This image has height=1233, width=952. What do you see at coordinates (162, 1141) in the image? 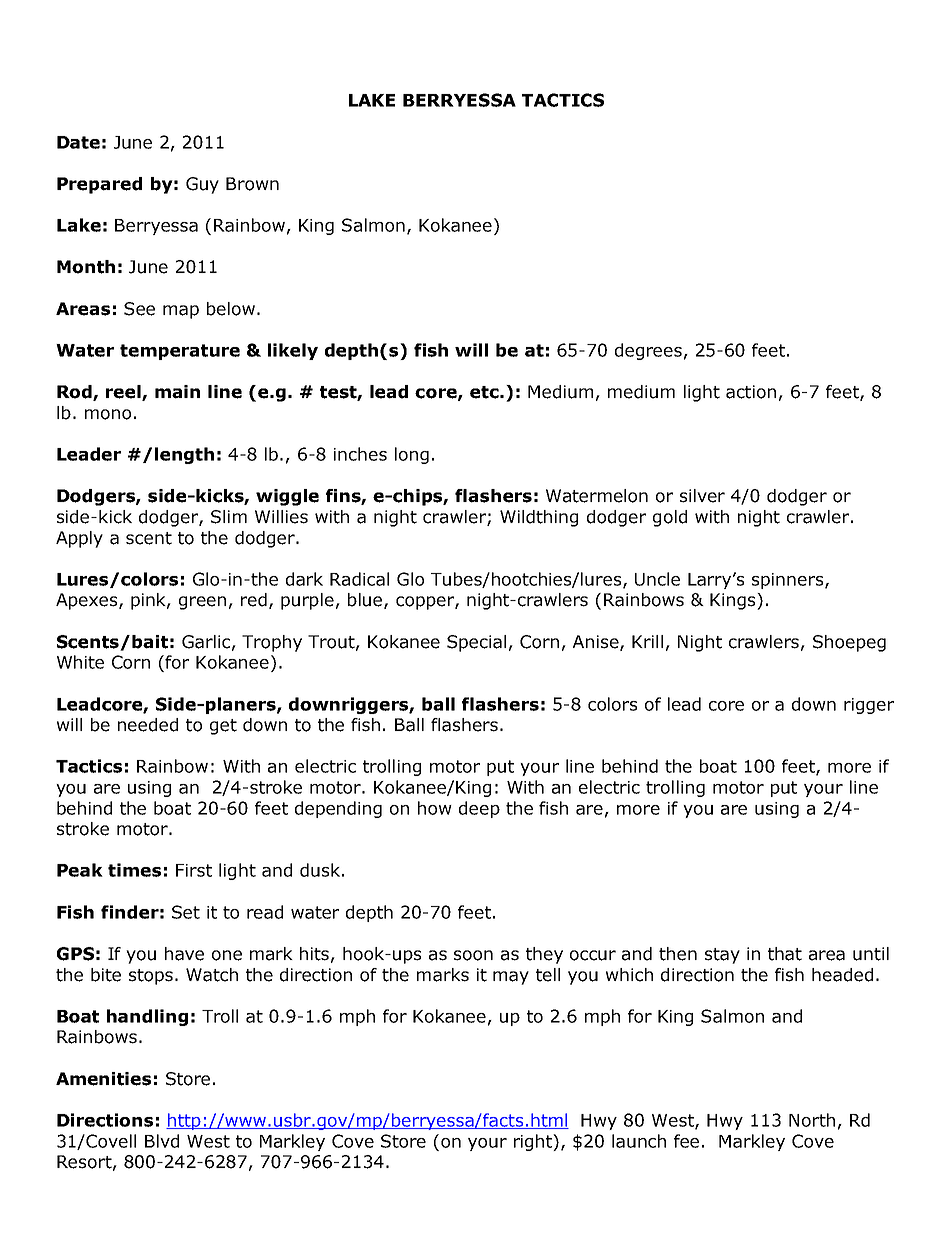
I see `Blvd` at bounding box center [162, 1141].
